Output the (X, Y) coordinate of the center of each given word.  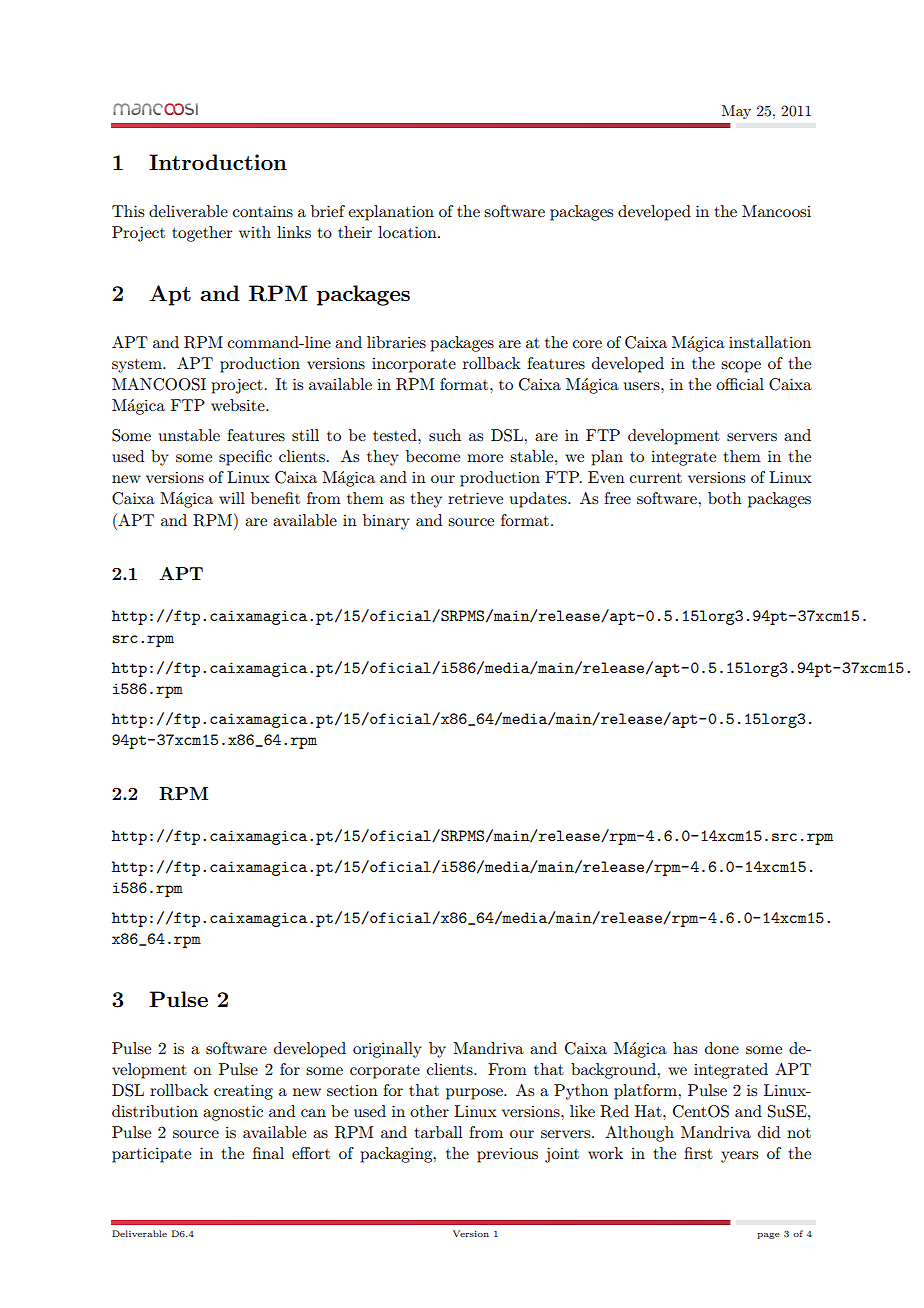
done (722, 1048)
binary (386, 522)
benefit (275, 498)
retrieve (475, 498)
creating (243, 1092)
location (408, 232)
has (685, 1048)
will (232, 498)
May (736, 112)
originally (387, 1050)
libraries (396, 342)
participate (151, 1155)
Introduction (218, 162)
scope (741, 367)
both (725, 498)
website (239, 405)
